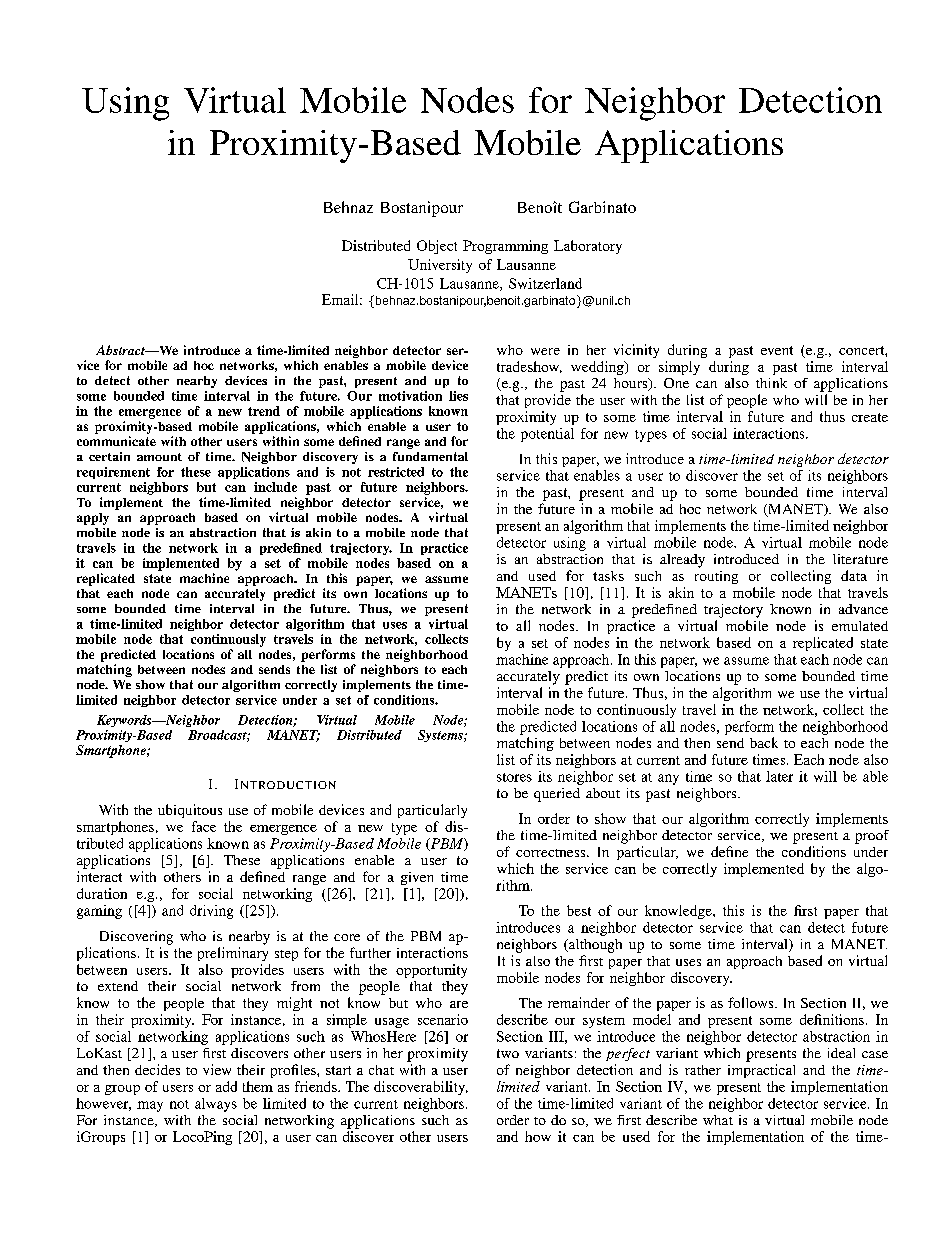 This screenshot has height=1233, width=952. What do you see at coordinates (190, 811) in the screenshot?
I see `ubiquitous` at bounding box center [190, 811].
